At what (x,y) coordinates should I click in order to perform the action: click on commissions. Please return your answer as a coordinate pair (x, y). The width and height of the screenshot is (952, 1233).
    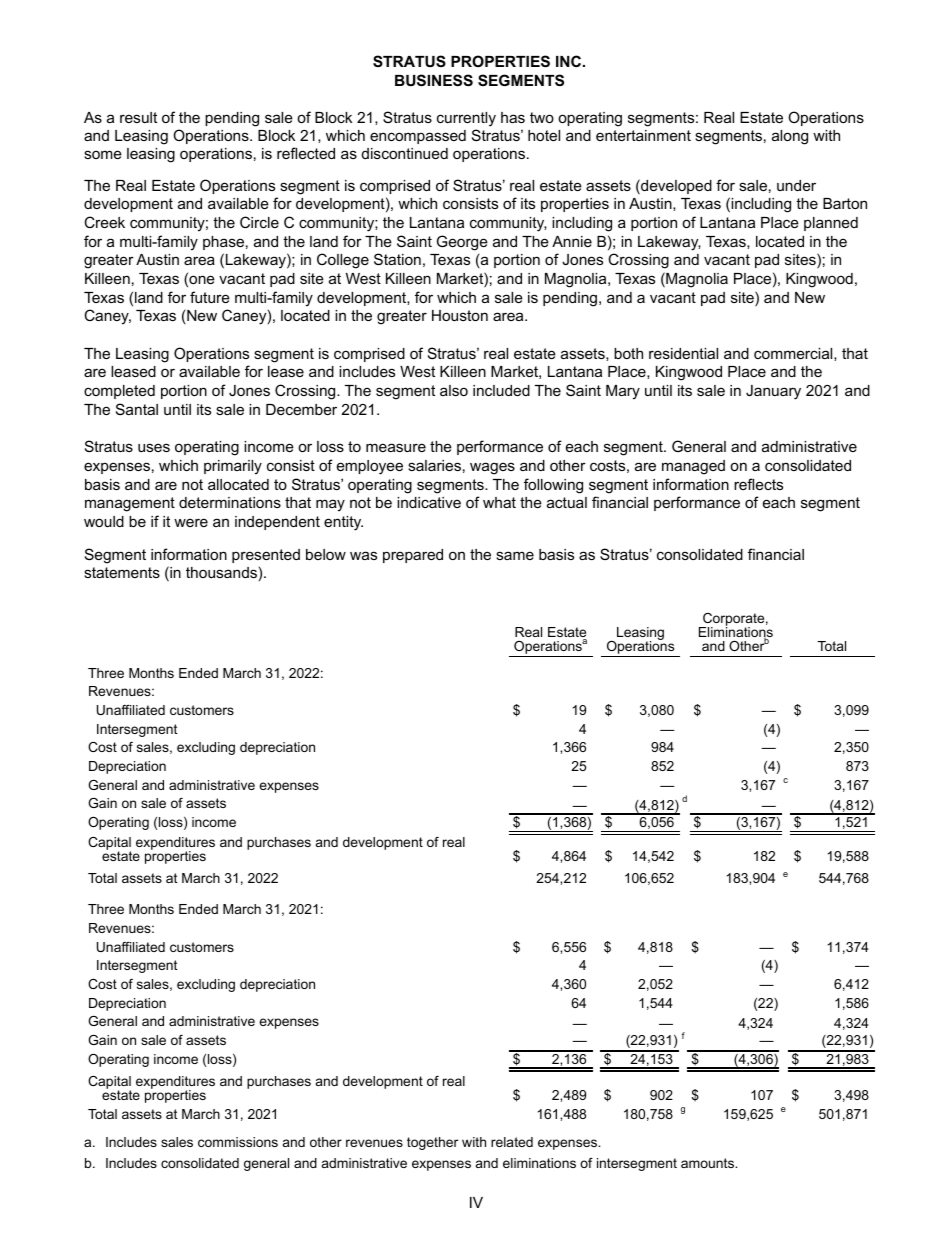
    Looking at the image, I should click on (238, 1142).
